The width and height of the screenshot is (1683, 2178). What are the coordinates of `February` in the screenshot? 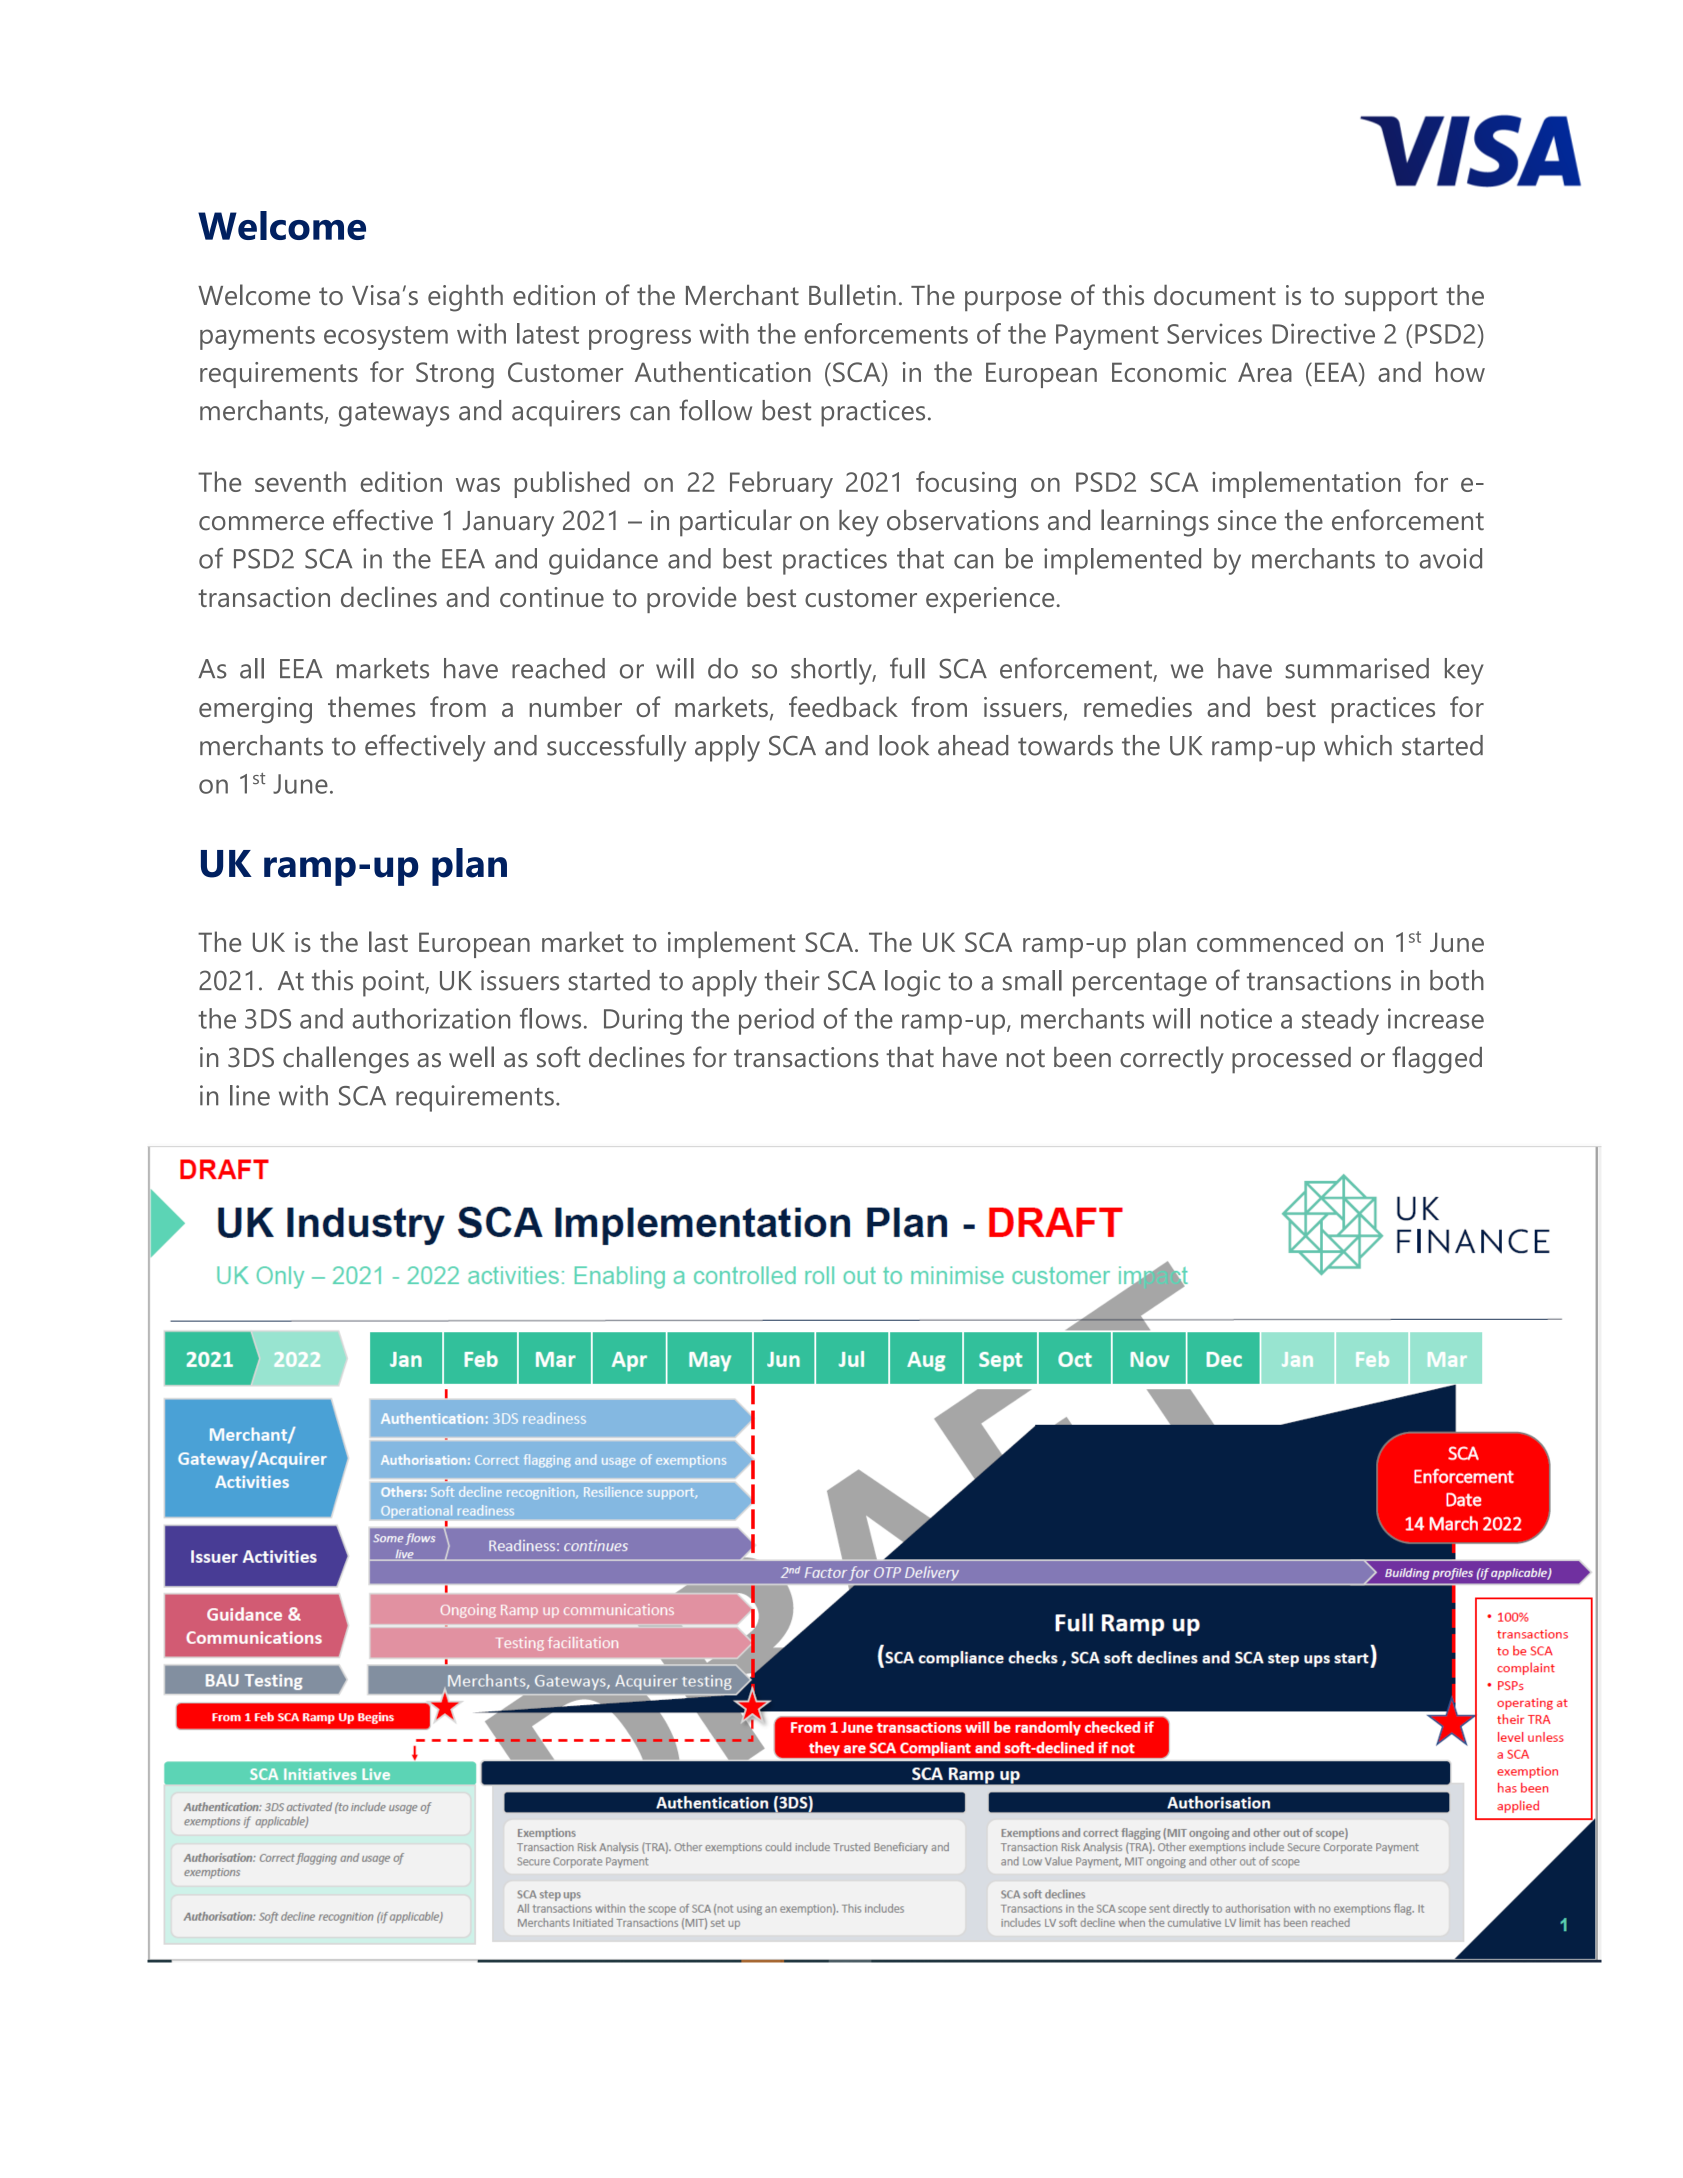 It's located at (781, 484).
